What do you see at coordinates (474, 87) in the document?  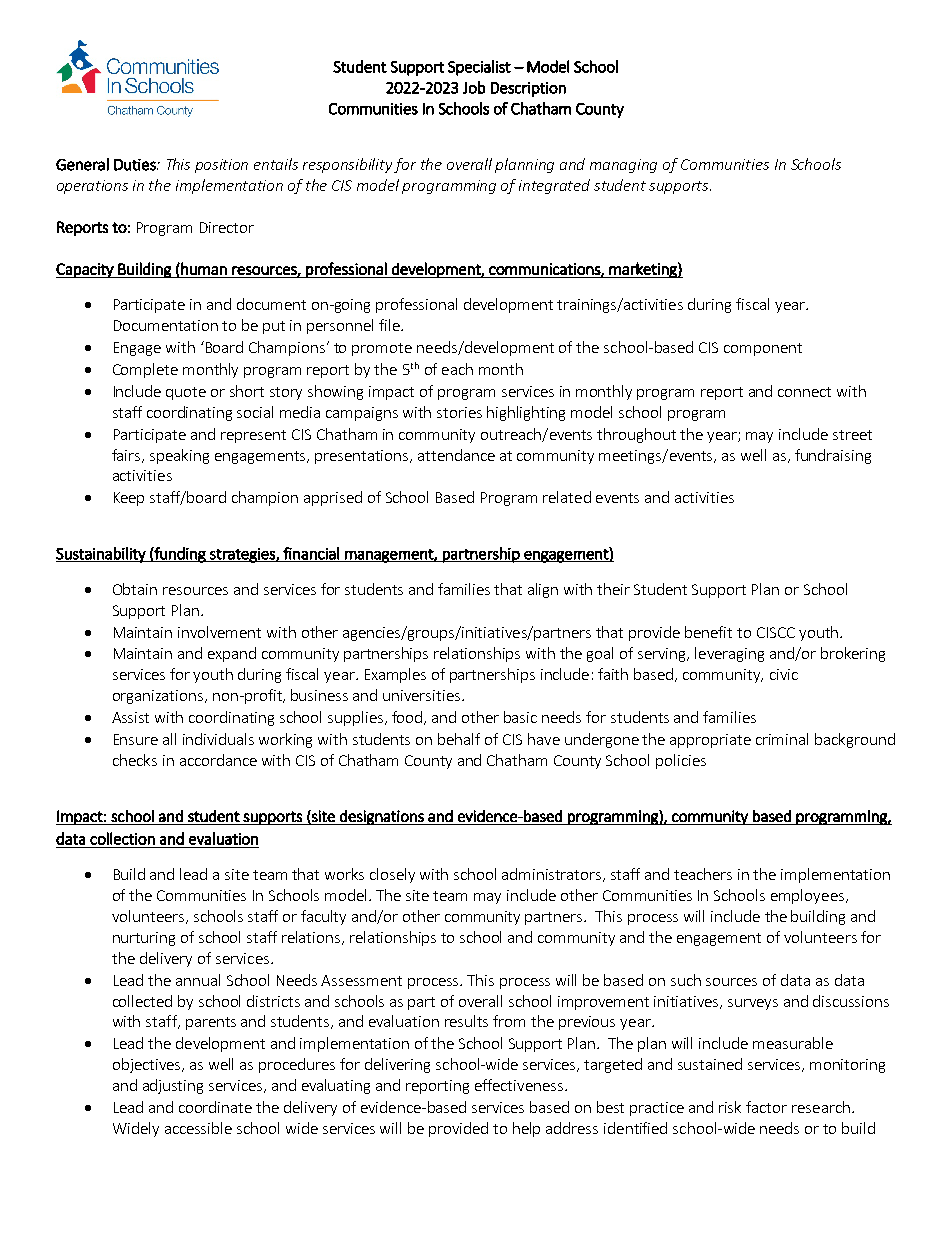 I see `Job` at bounding box center [474, 87].
